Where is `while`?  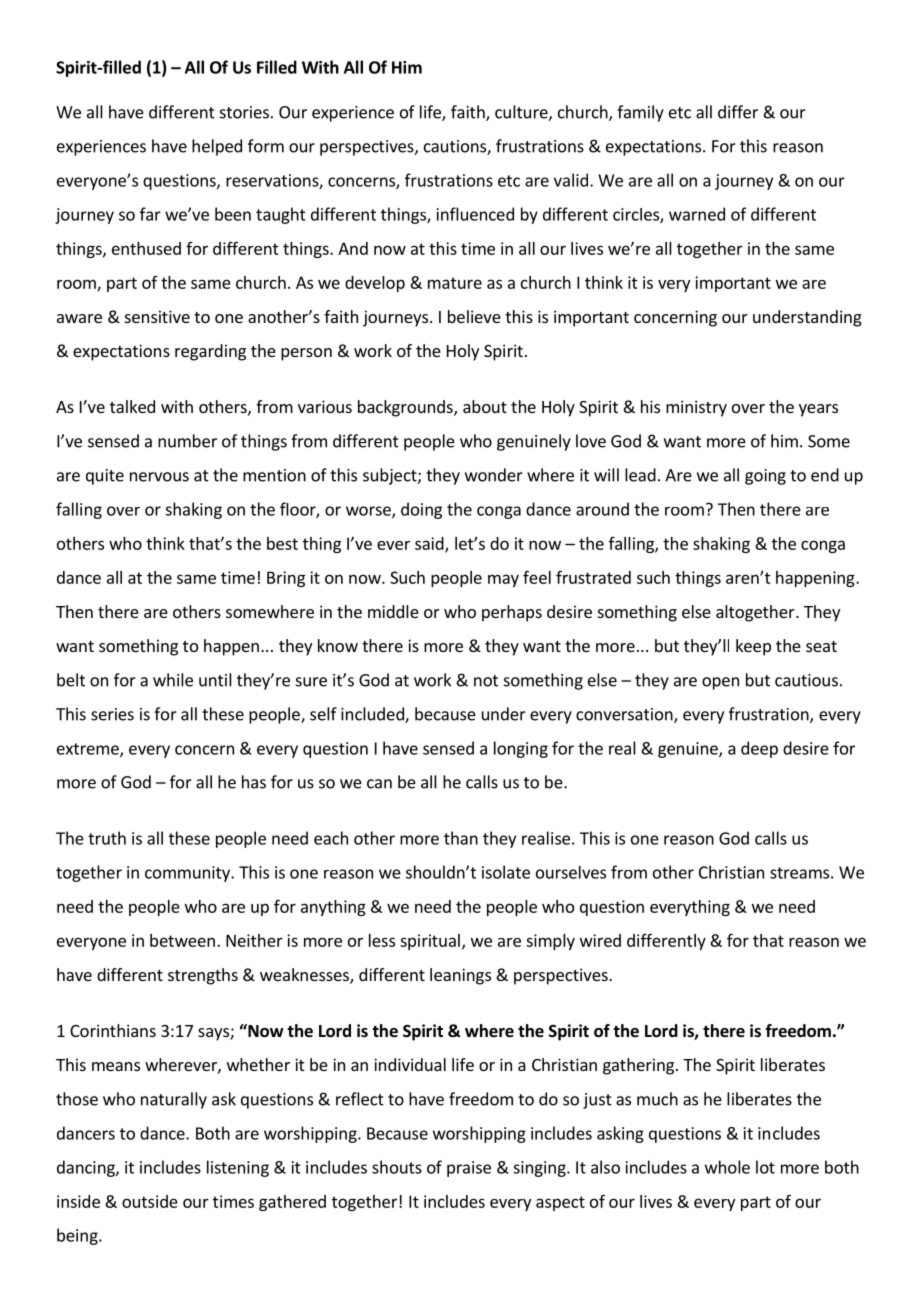 while is located at coordinates (173, 680).
